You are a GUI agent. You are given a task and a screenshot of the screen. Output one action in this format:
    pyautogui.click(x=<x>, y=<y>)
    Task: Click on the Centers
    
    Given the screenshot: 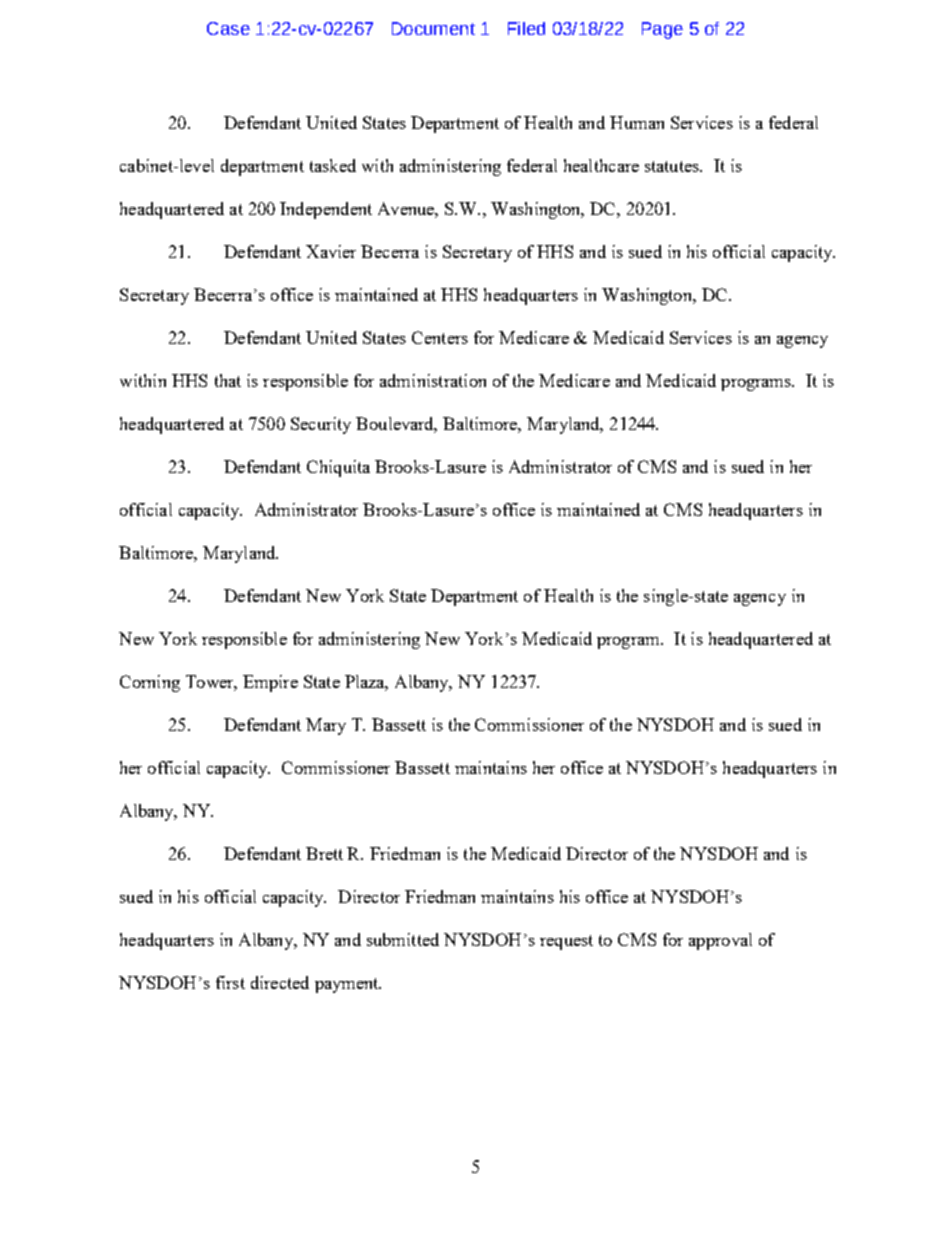 What is the action you would take?
    pyautogui.click(x=440, y=337)
